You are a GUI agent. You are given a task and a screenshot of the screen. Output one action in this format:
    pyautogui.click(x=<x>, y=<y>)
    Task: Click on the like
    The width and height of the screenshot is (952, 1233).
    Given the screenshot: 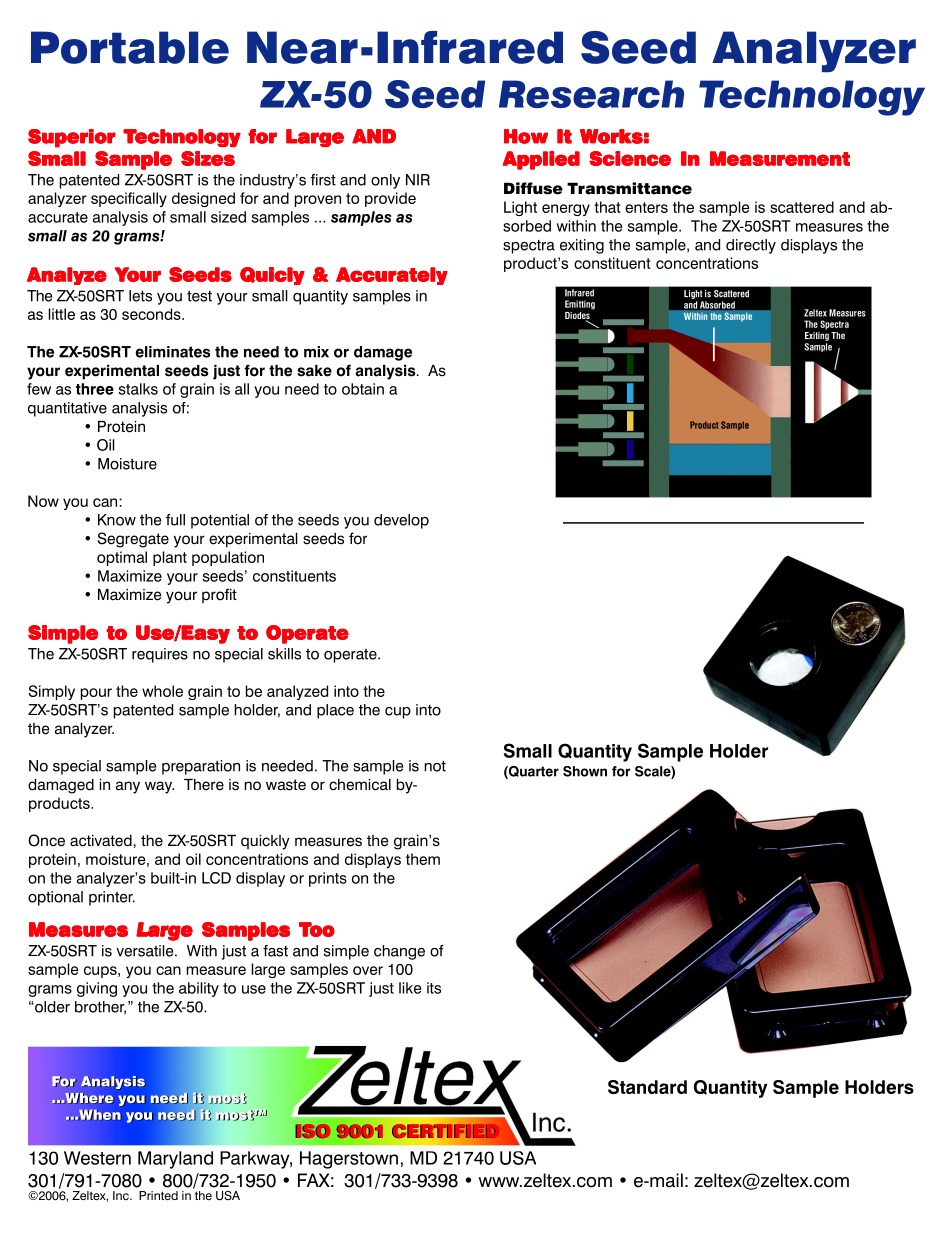 What is the action you would take?
    pyautogui.click(x=410, y=988)
